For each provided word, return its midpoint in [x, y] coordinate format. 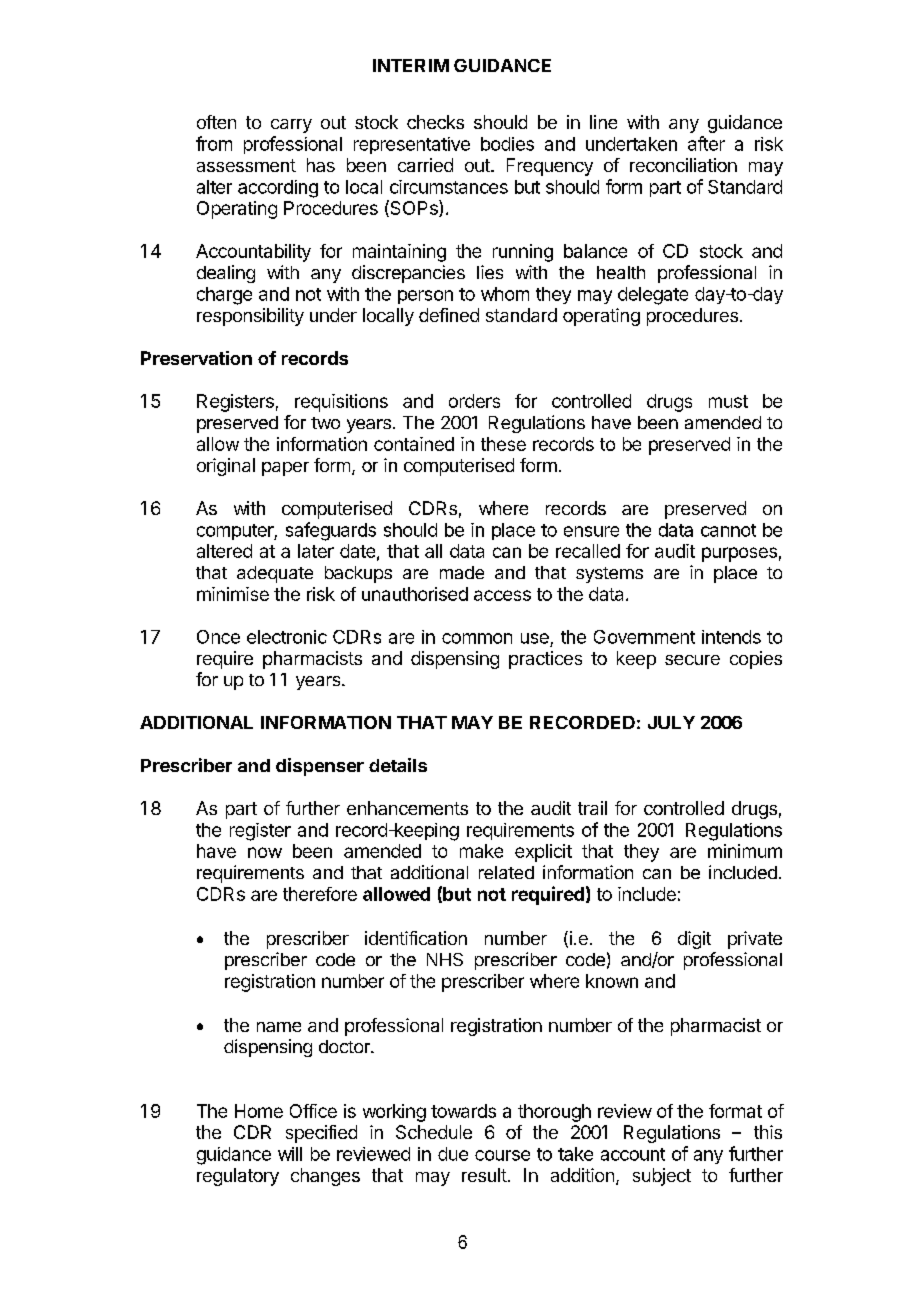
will [290, 1154]
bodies [507, 144]
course [502, 1155]
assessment [246, 165]
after [706, 143]
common [477, 638]
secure [692, 660]
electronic [287, 637]
